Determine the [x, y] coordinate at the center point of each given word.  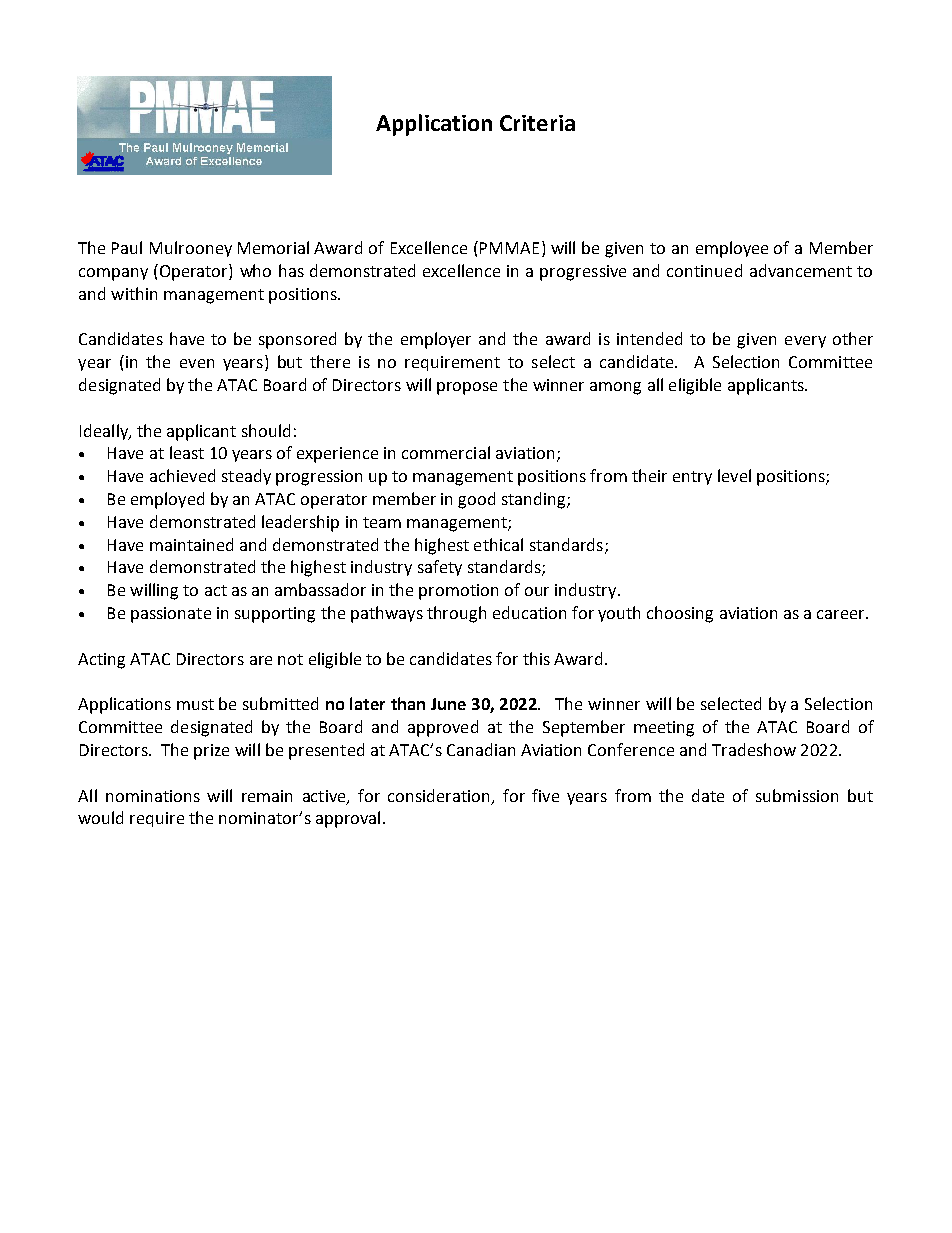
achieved [182, 475]
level [734, 475]
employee [732, 249]
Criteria [537, 123]
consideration [440, 796]
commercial [446, 452]
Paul [127, 247]
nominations [153, 796]
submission [797, 795]
